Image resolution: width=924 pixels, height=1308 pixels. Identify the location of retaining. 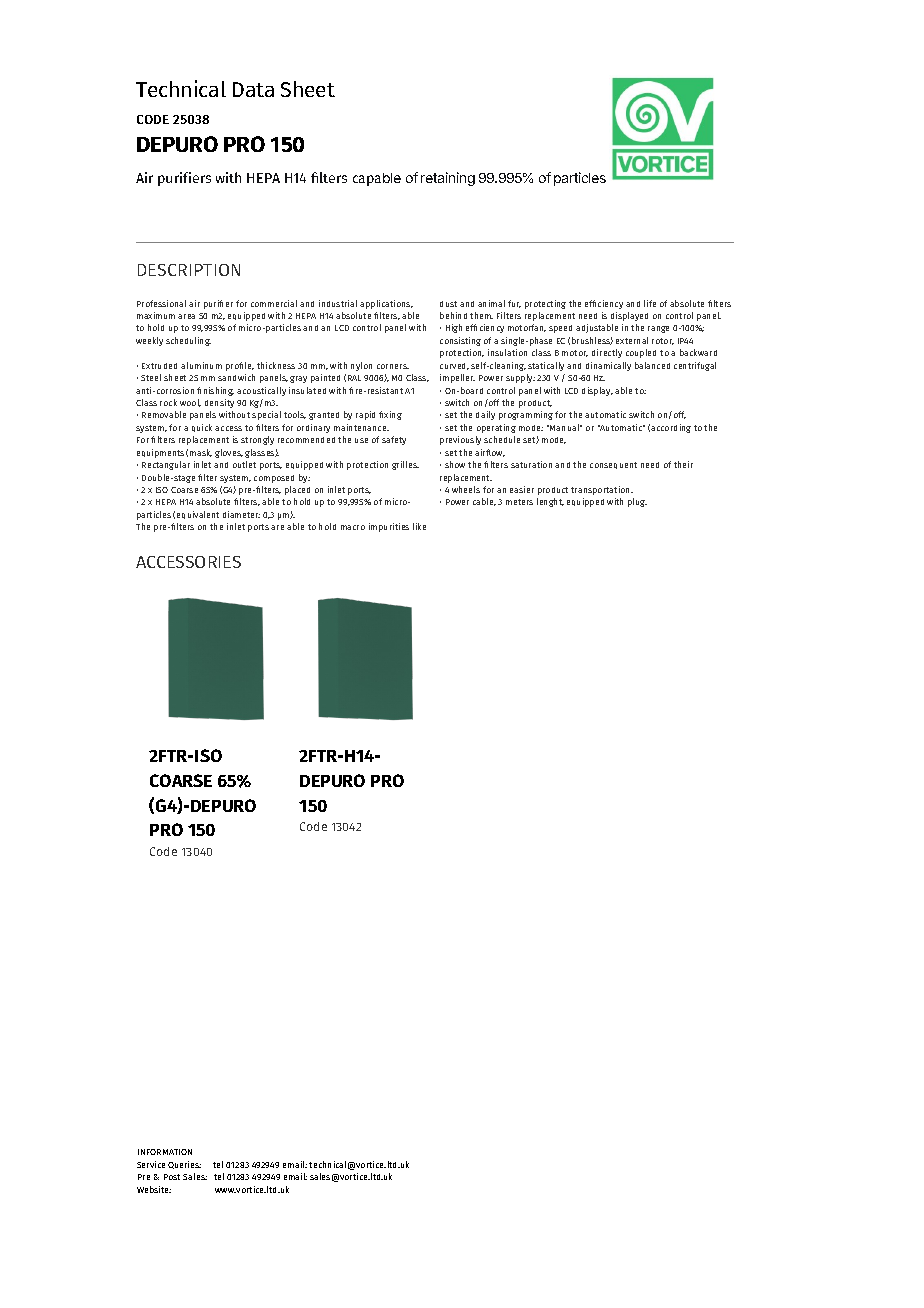
(448, 179).
